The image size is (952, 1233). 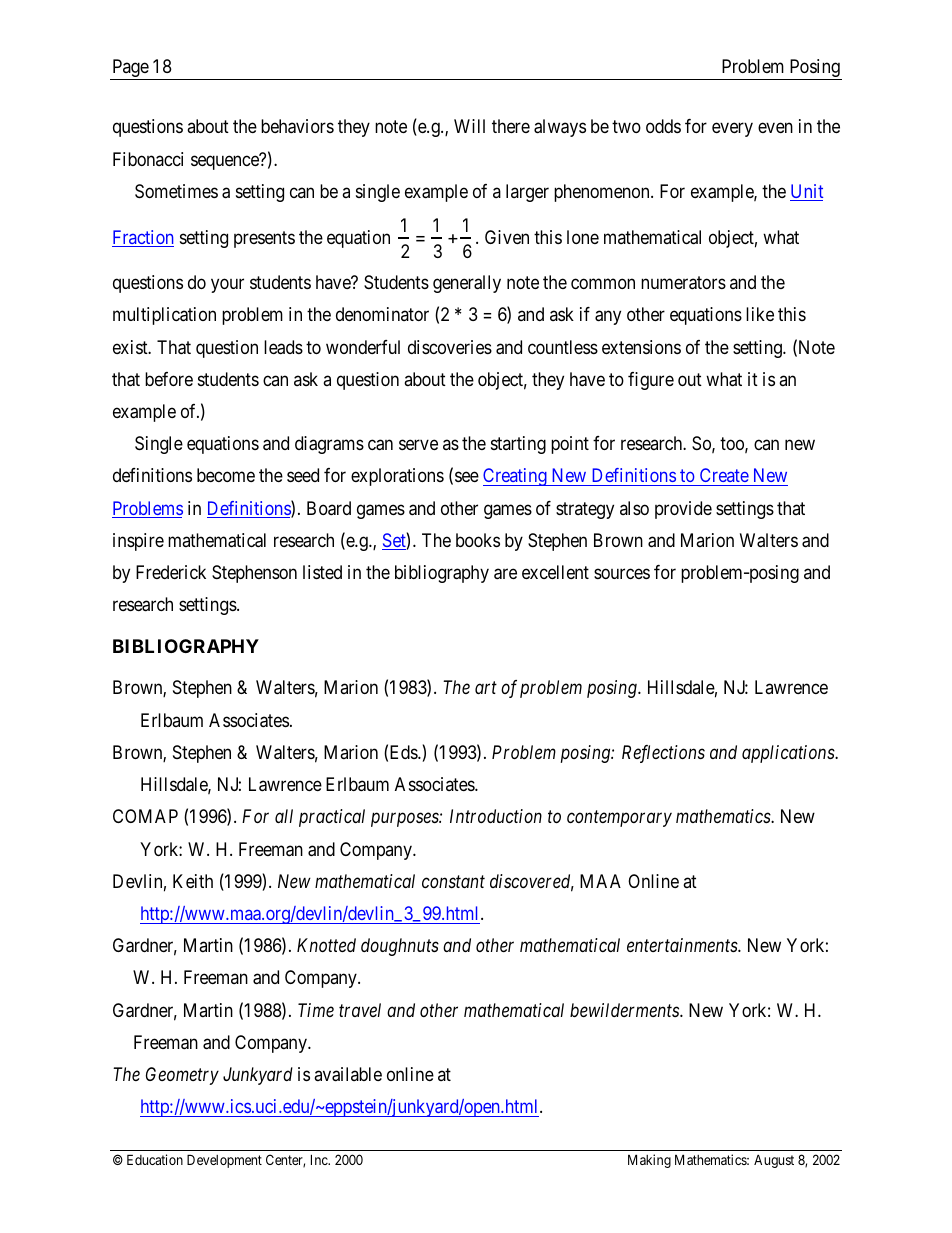 I want to click on every, so click(x=732, y=130).
